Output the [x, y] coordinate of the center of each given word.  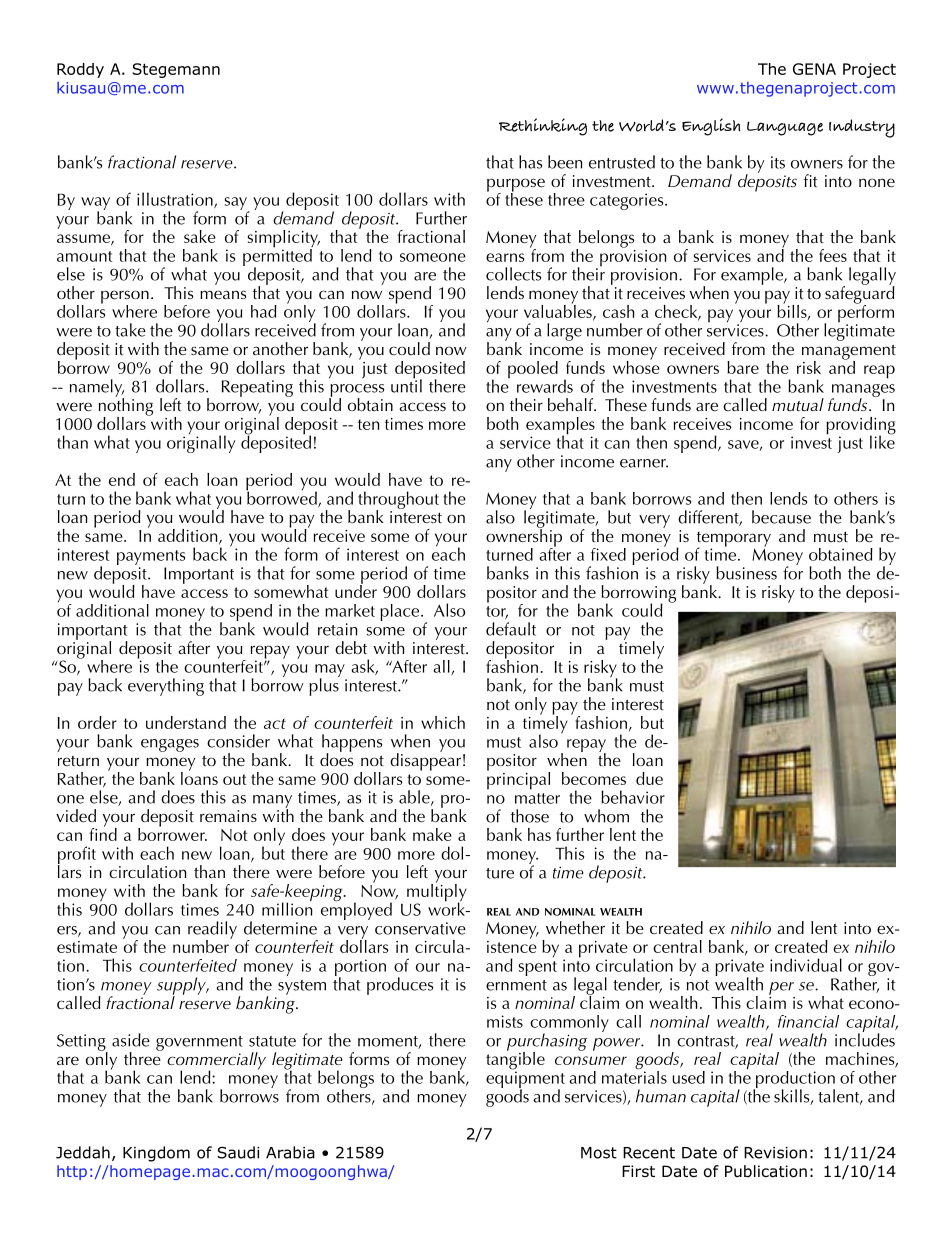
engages [170, 745]
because [781, 517]
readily [212, 931]
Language [785, 128]
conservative [420, 928]
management [849, 353]
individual [806, 965]
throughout [398, 501]
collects [513, 274]
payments [151, 557]
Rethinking [543, 127]
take [130, 330]
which [443, 722]
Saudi [238, 1152]
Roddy [80, 70]
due [649, 778]
